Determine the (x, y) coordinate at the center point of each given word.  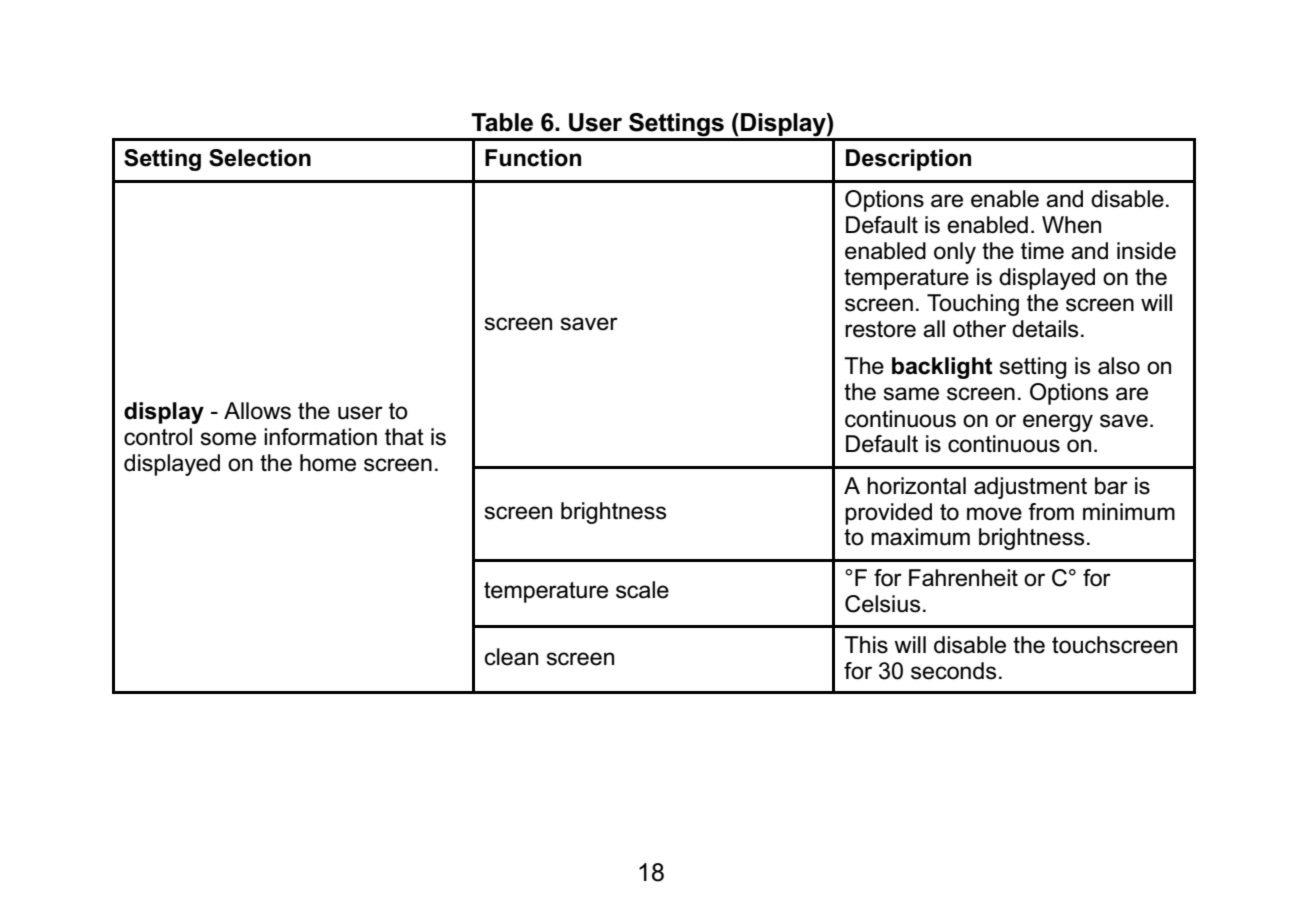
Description (908, 160)
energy (1058, 423)
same (911, 394)
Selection (260, 158)
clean (511, 657)
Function (533, 158)
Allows (257, 411)
